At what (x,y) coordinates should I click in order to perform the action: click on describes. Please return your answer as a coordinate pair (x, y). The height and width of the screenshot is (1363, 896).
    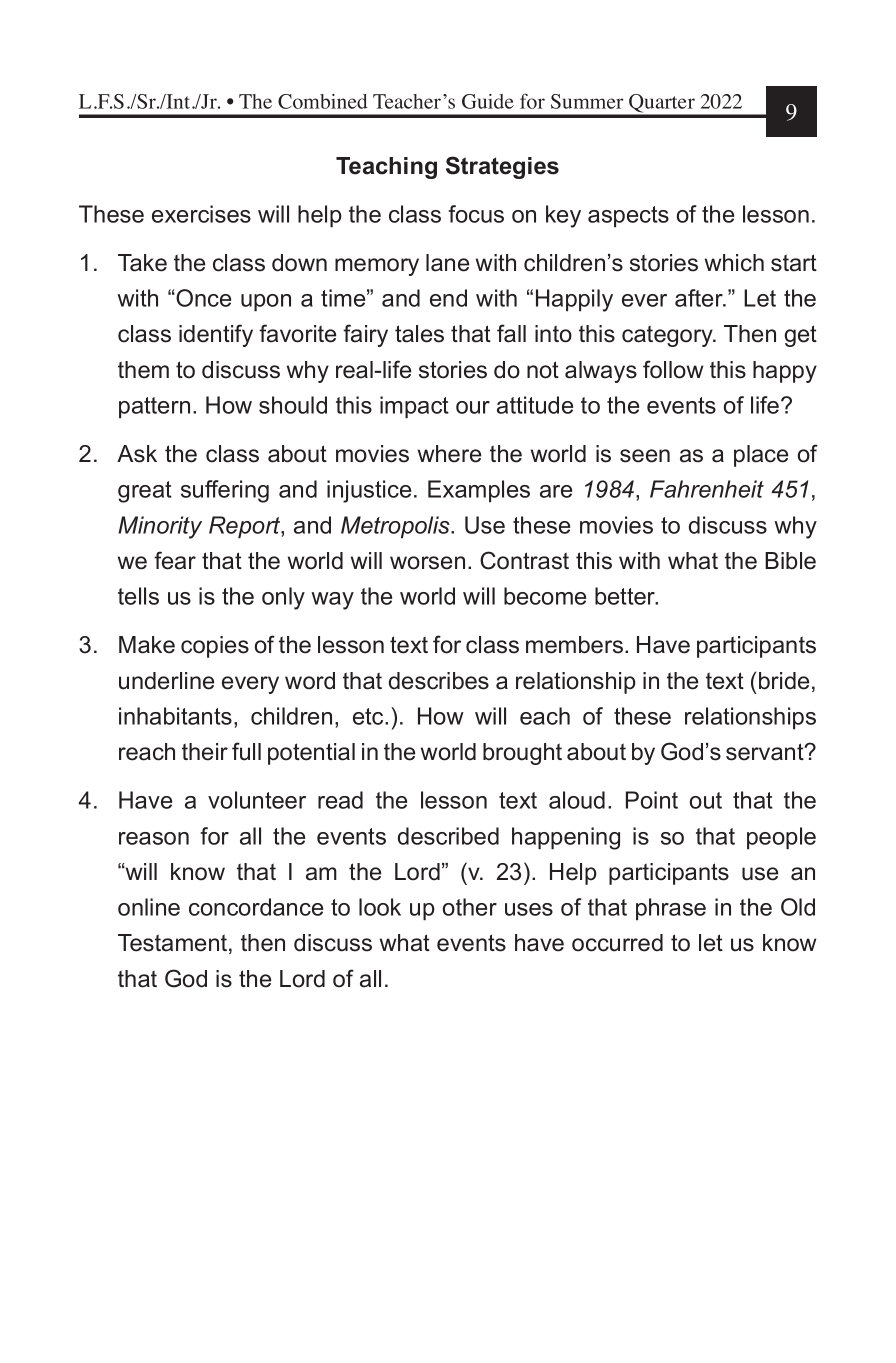
    Looking at the image, I should click on (439, 681).
